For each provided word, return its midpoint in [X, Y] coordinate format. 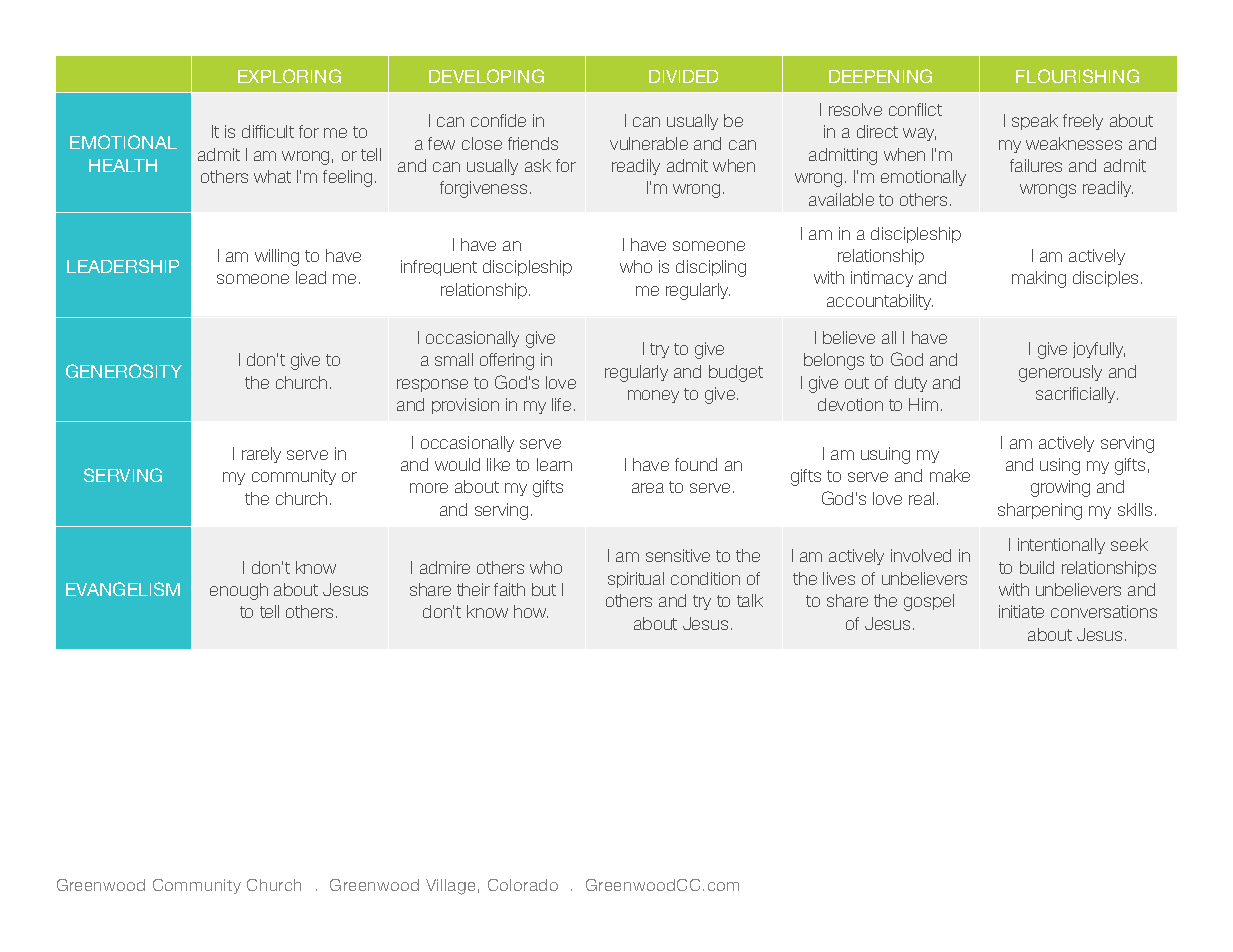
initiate [1021, 611]
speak [1035, 122]
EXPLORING [289, 76]
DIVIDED [683, 76]
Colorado [523, 885]
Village [450, 887]
